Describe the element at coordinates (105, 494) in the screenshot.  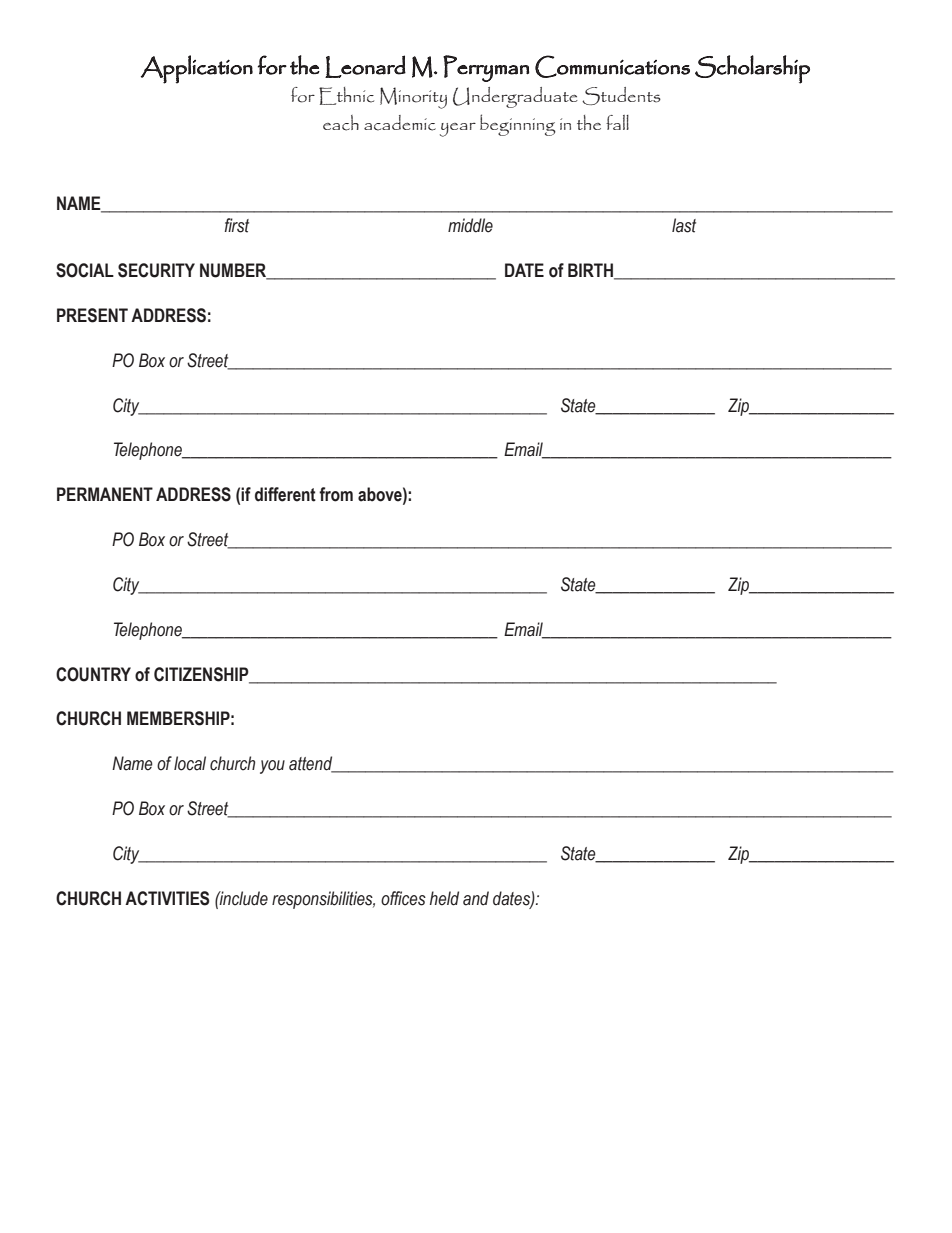
I see `PERMANENT` at that location.
